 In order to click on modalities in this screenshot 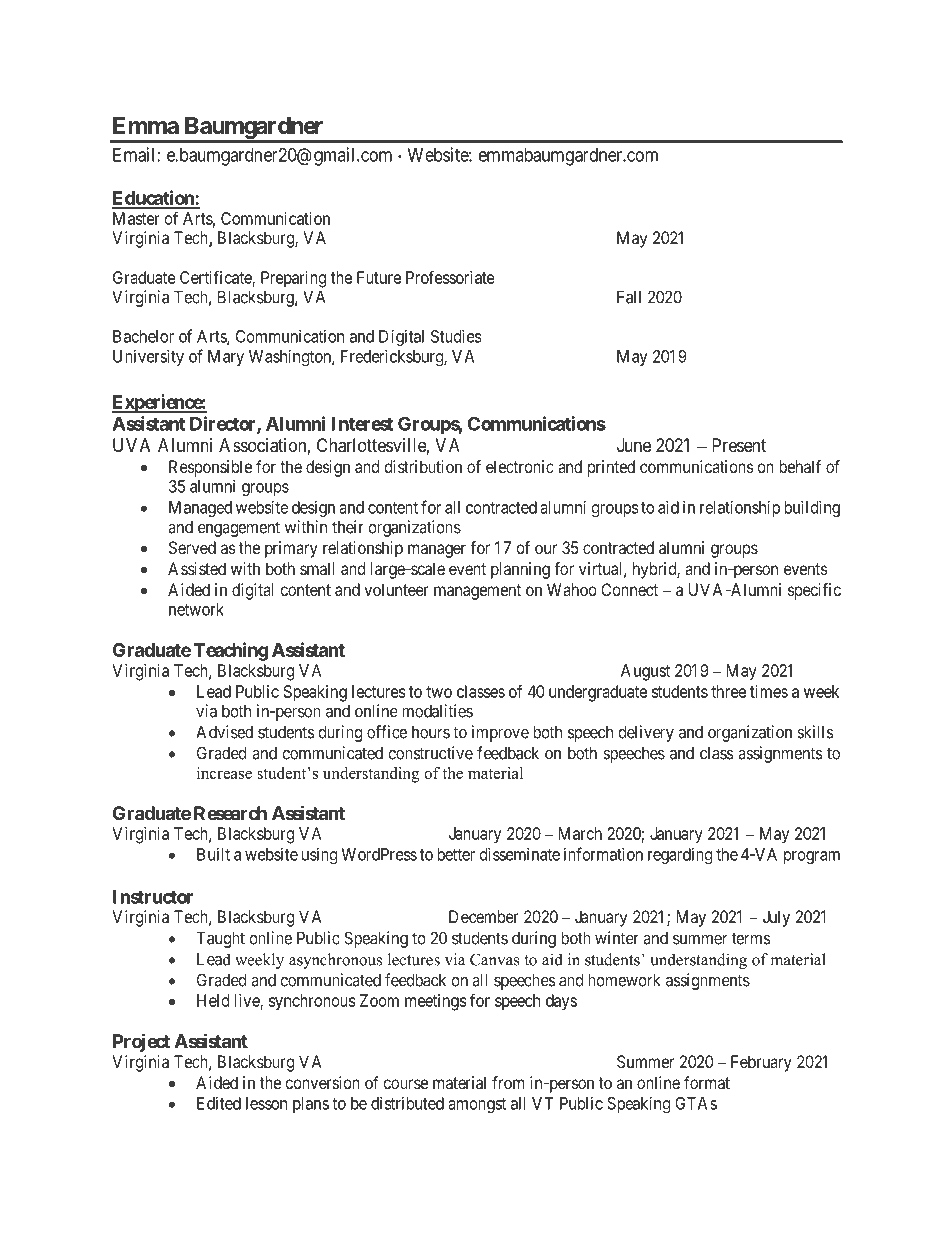, I will do `click(437, 711)`.
